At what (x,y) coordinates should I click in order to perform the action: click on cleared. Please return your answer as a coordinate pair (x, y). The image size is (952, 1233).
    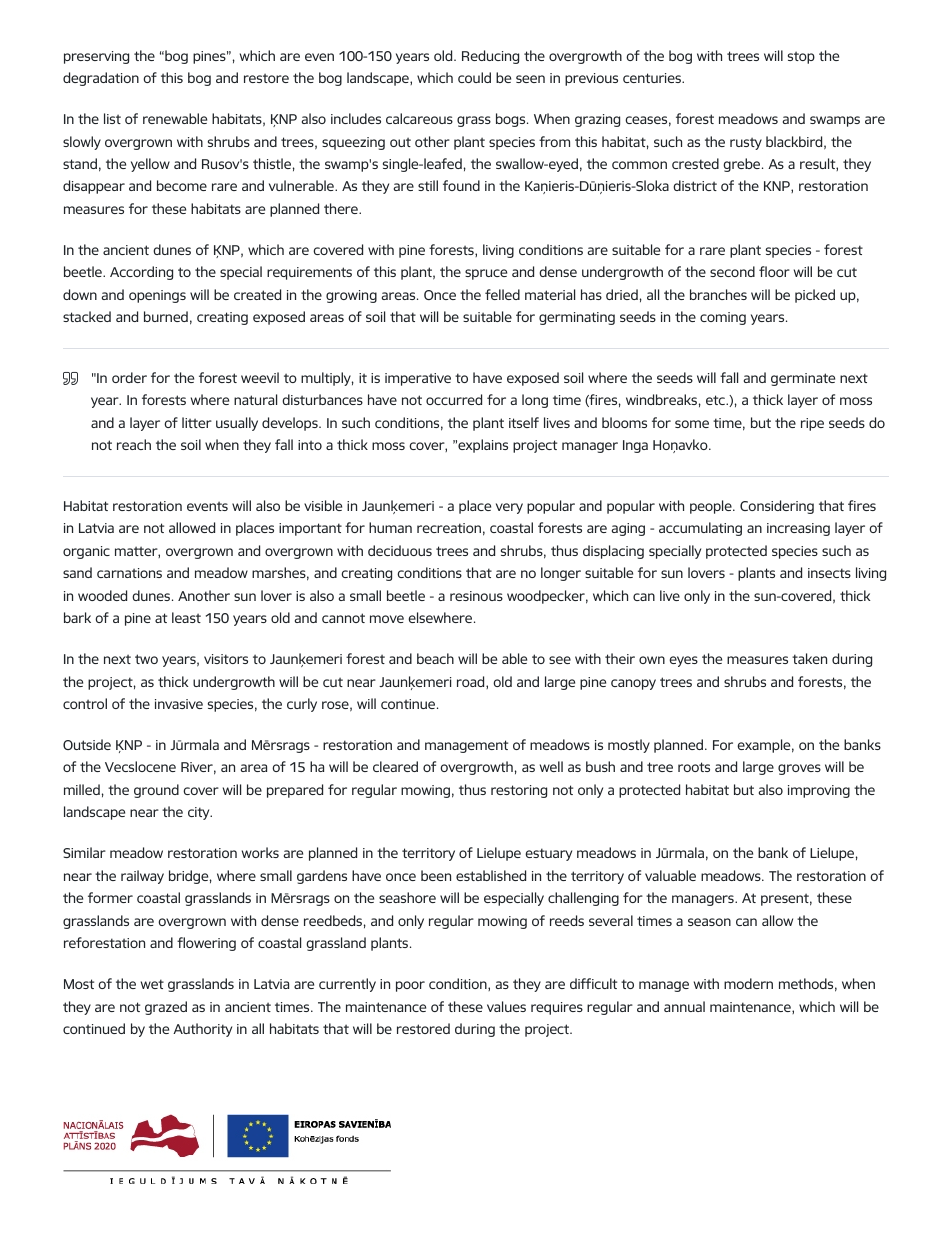
    Looking at the image, I should click on (395, 766).
